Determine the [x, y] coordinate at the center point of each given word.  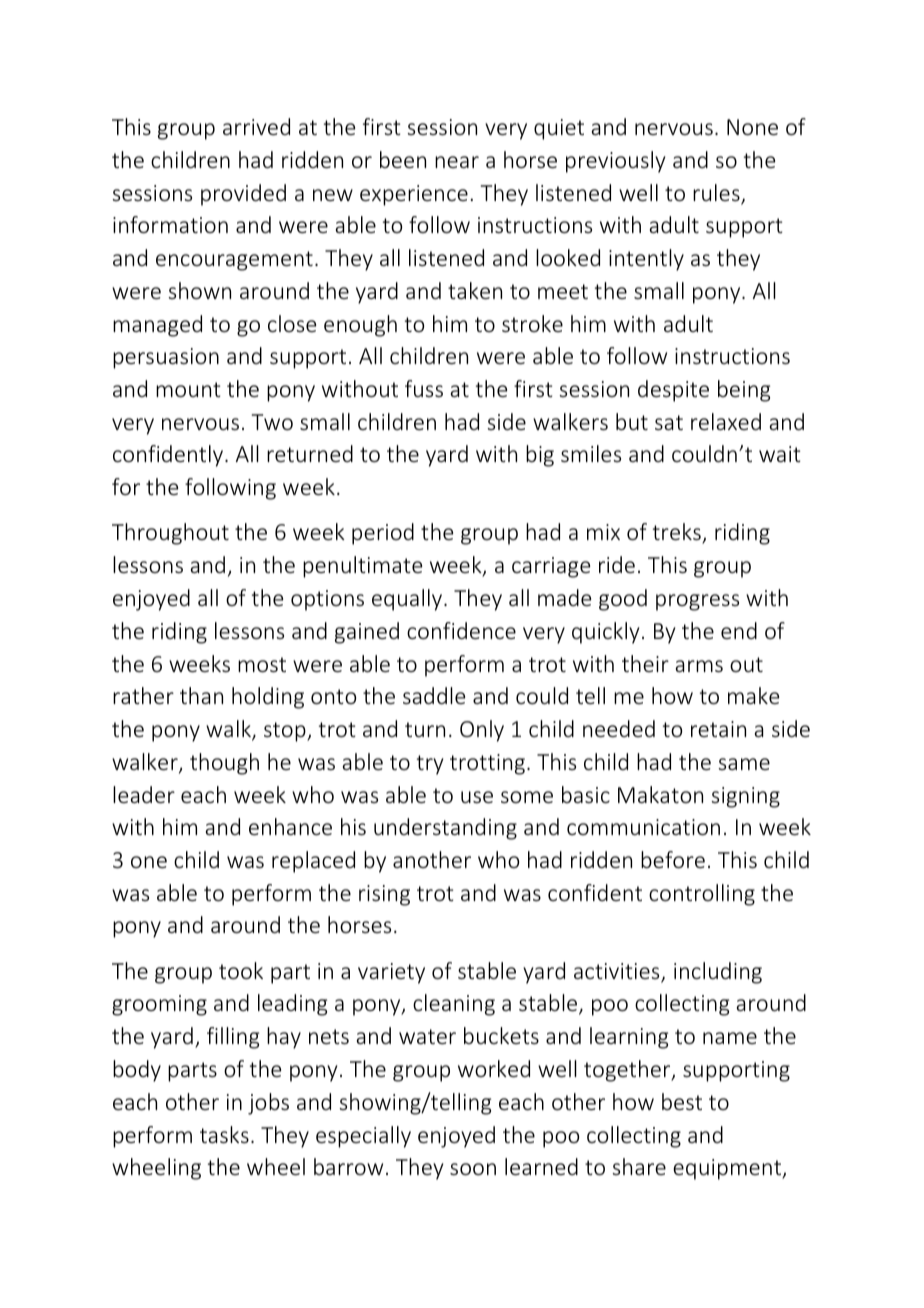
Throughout [170, 534]
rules [717, 194]
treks [678, 533]
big [540, 456]
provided [243, 195]
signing [745, 797]
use [477, 797]
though [224, 764]
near [457, 162]
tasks [224, 1134]
